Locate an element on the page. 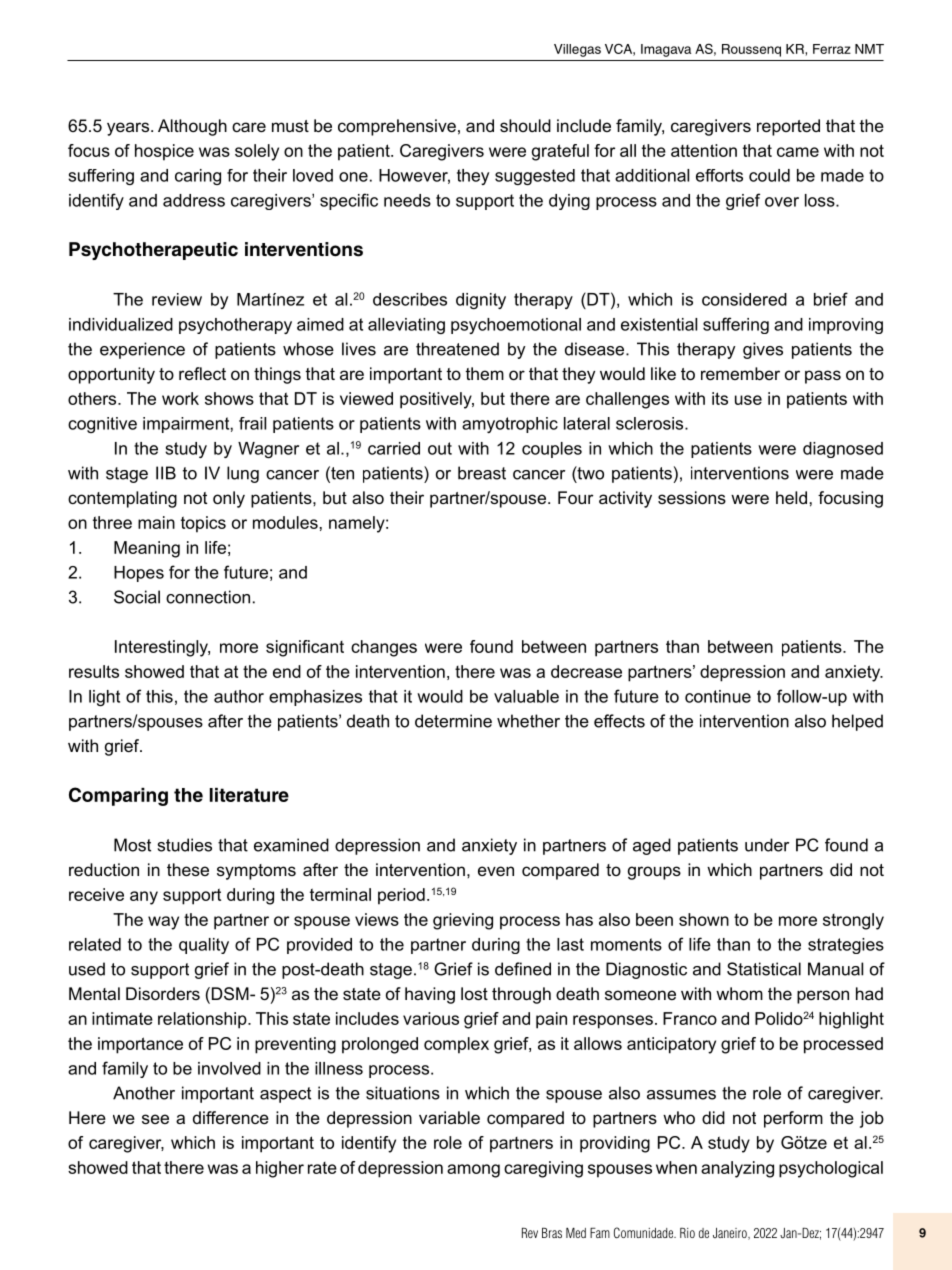 The image size is (952, 1270). higher is located at coordinates (280, 1169).
